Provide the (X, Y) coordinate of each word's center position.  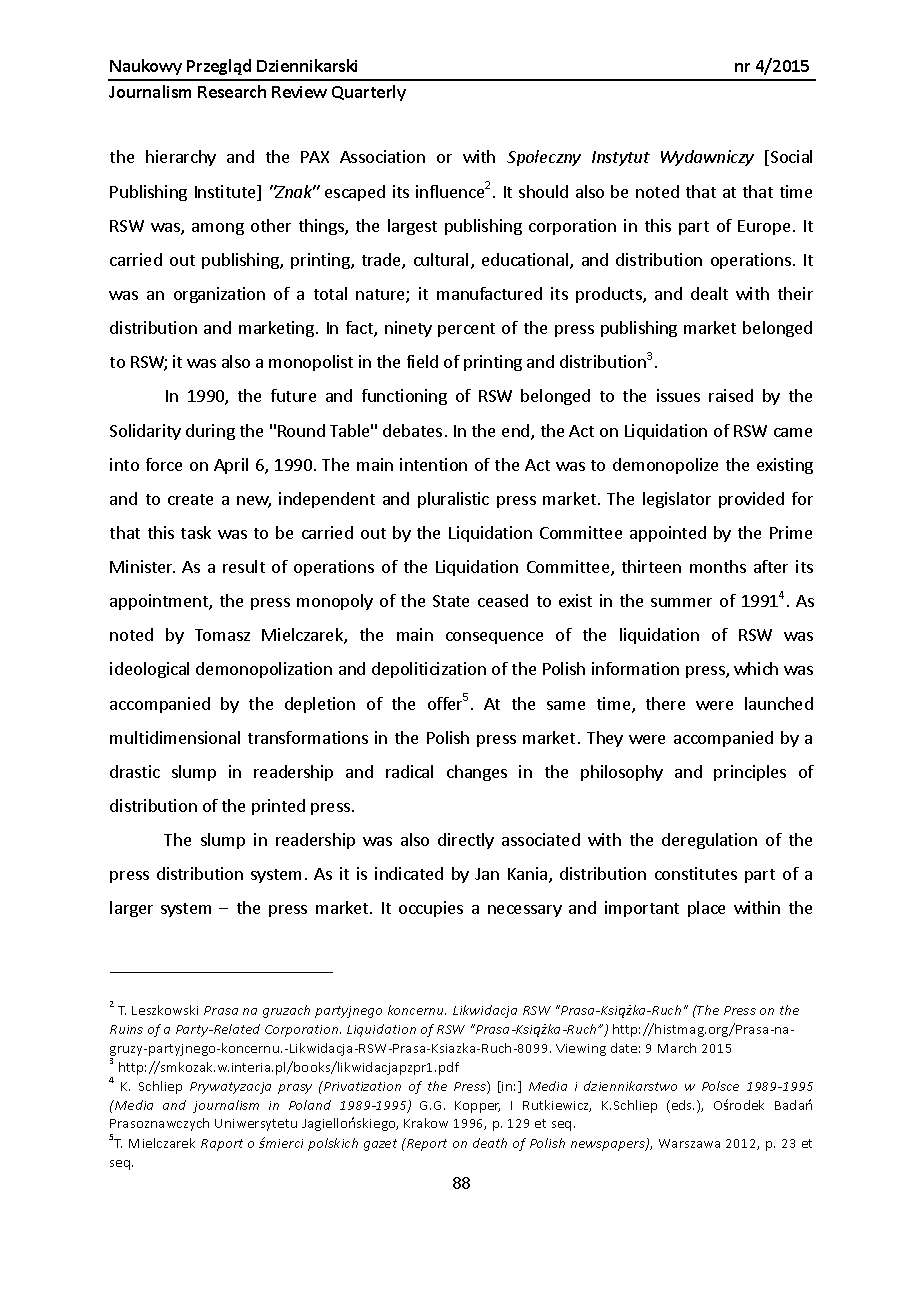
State (451, 601)
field (422, 361)
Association (382, 156)
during (210, 432)
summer (681, 602)
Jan (487, 874)
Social (791, 156)
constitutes (696, 873)
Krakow (426, 1123)
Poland (310, 1105)
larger (131, 909)
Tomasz (222, 635)
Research (232, 91)
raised (731, 395)
